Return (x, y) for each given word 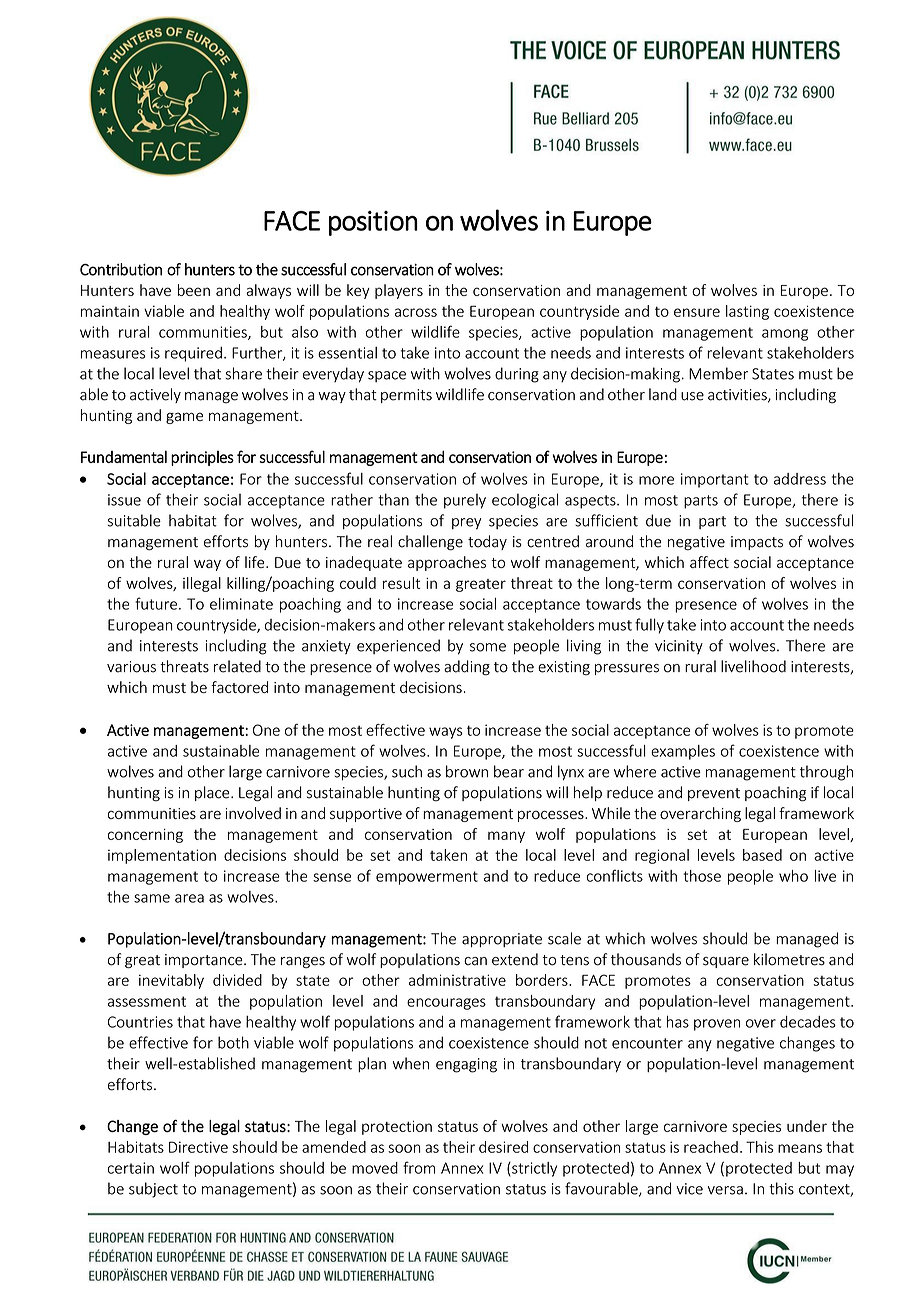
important (715, 480)
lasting (747, 312)
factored (239, 687)
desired (503, 1147)
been (194, 290)
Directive (198, 1147)
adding (467, 668)
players (399, 291)
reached (711, 1147)
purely (465, 501)
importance (205, 961)
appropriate (502, 940)
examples (683, 752)
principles (202, 458)
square (726, 962)
